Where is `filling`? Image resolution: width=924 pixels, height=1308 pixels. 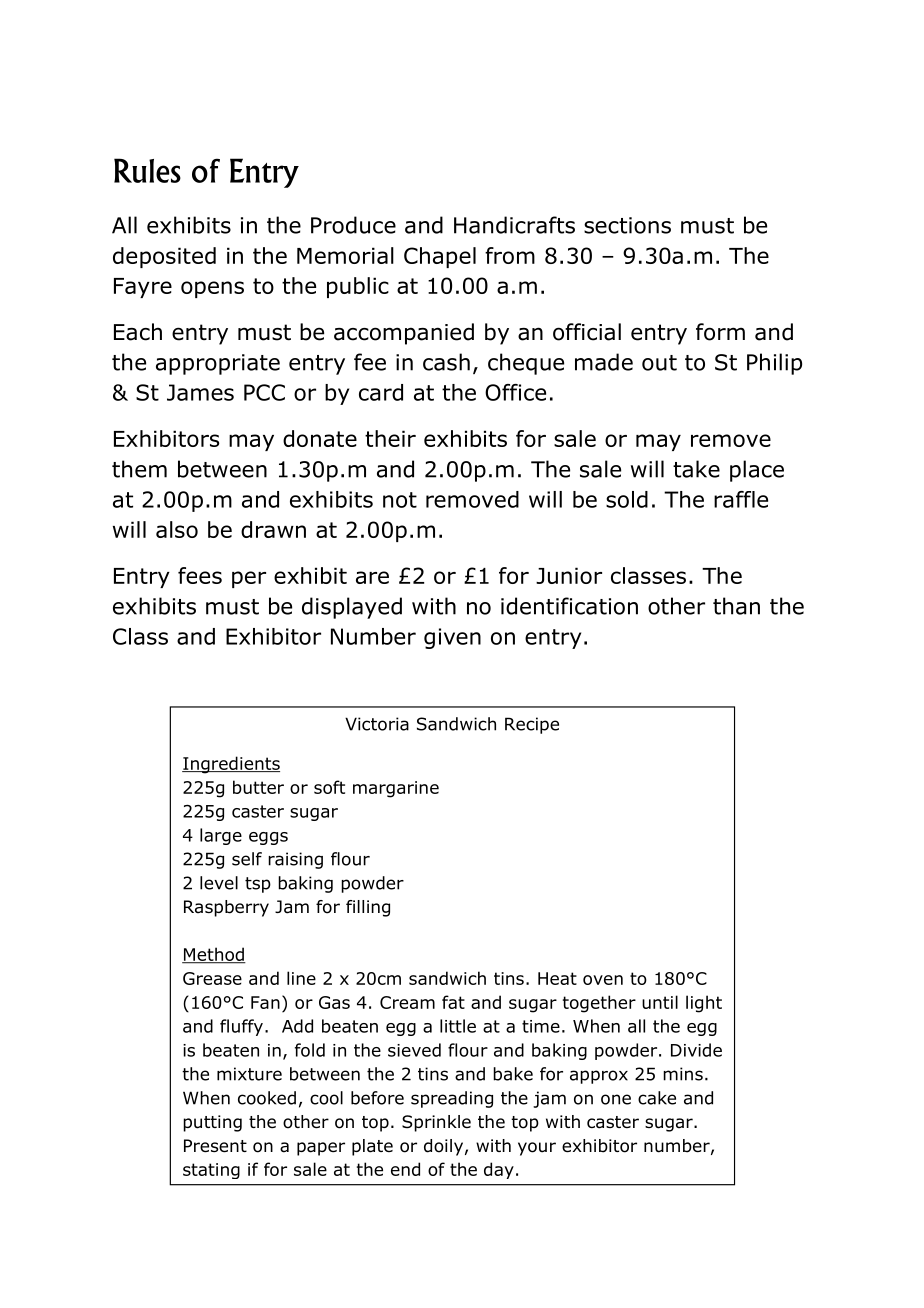 filling is located at coordinates (368, 908).
